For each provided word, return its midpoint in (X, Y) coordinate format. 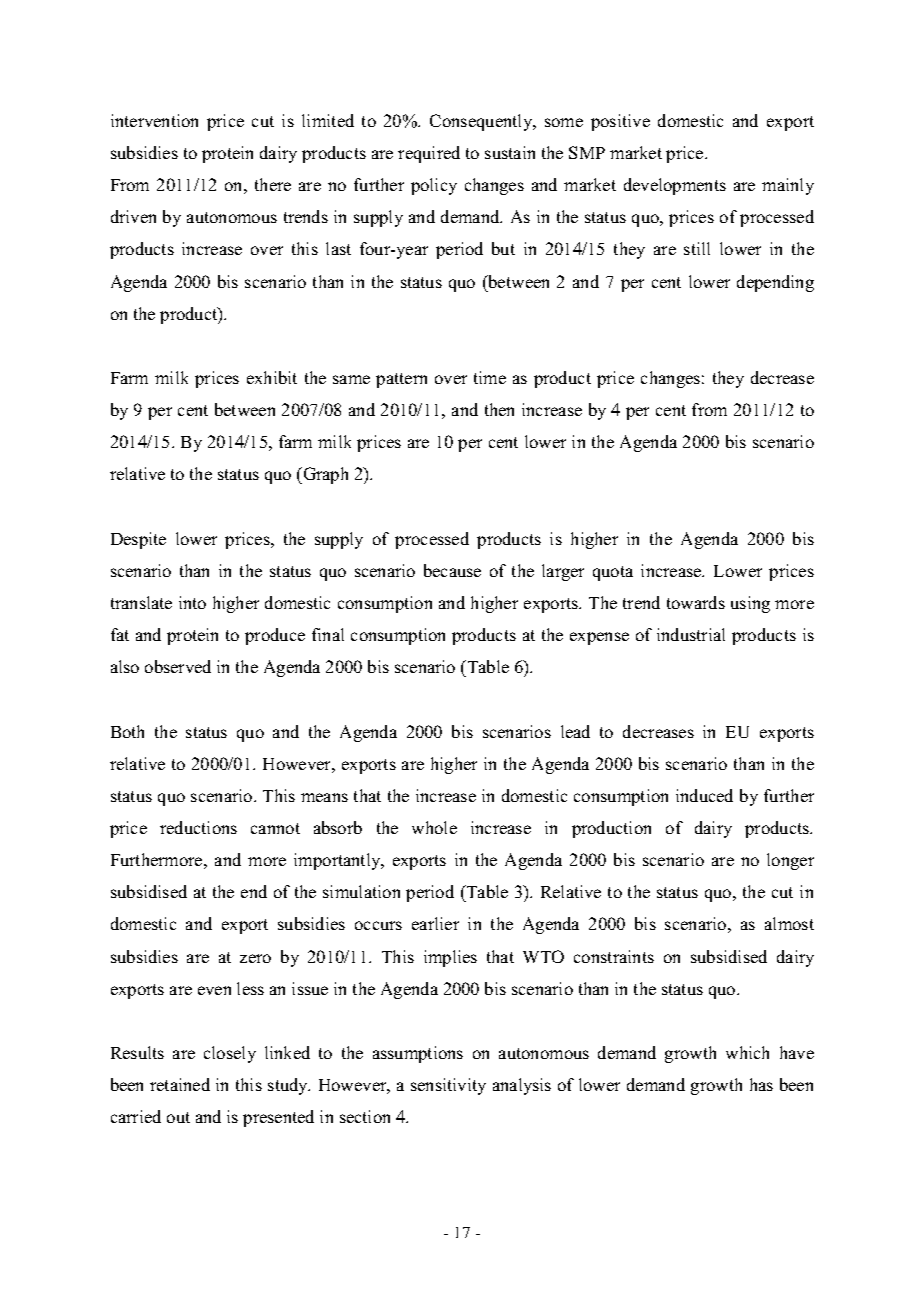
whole (434, 827)
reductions (198, 827)
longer (790, 861)
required (429, 154)
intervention (154, 120)
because (452, 570)
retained (180, 1084)
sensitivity (448, 1086)
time (490, 377)
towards (696, 602)
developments (675, 186)
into (192, 602)
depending (775, 283)
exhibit (272, 377)
